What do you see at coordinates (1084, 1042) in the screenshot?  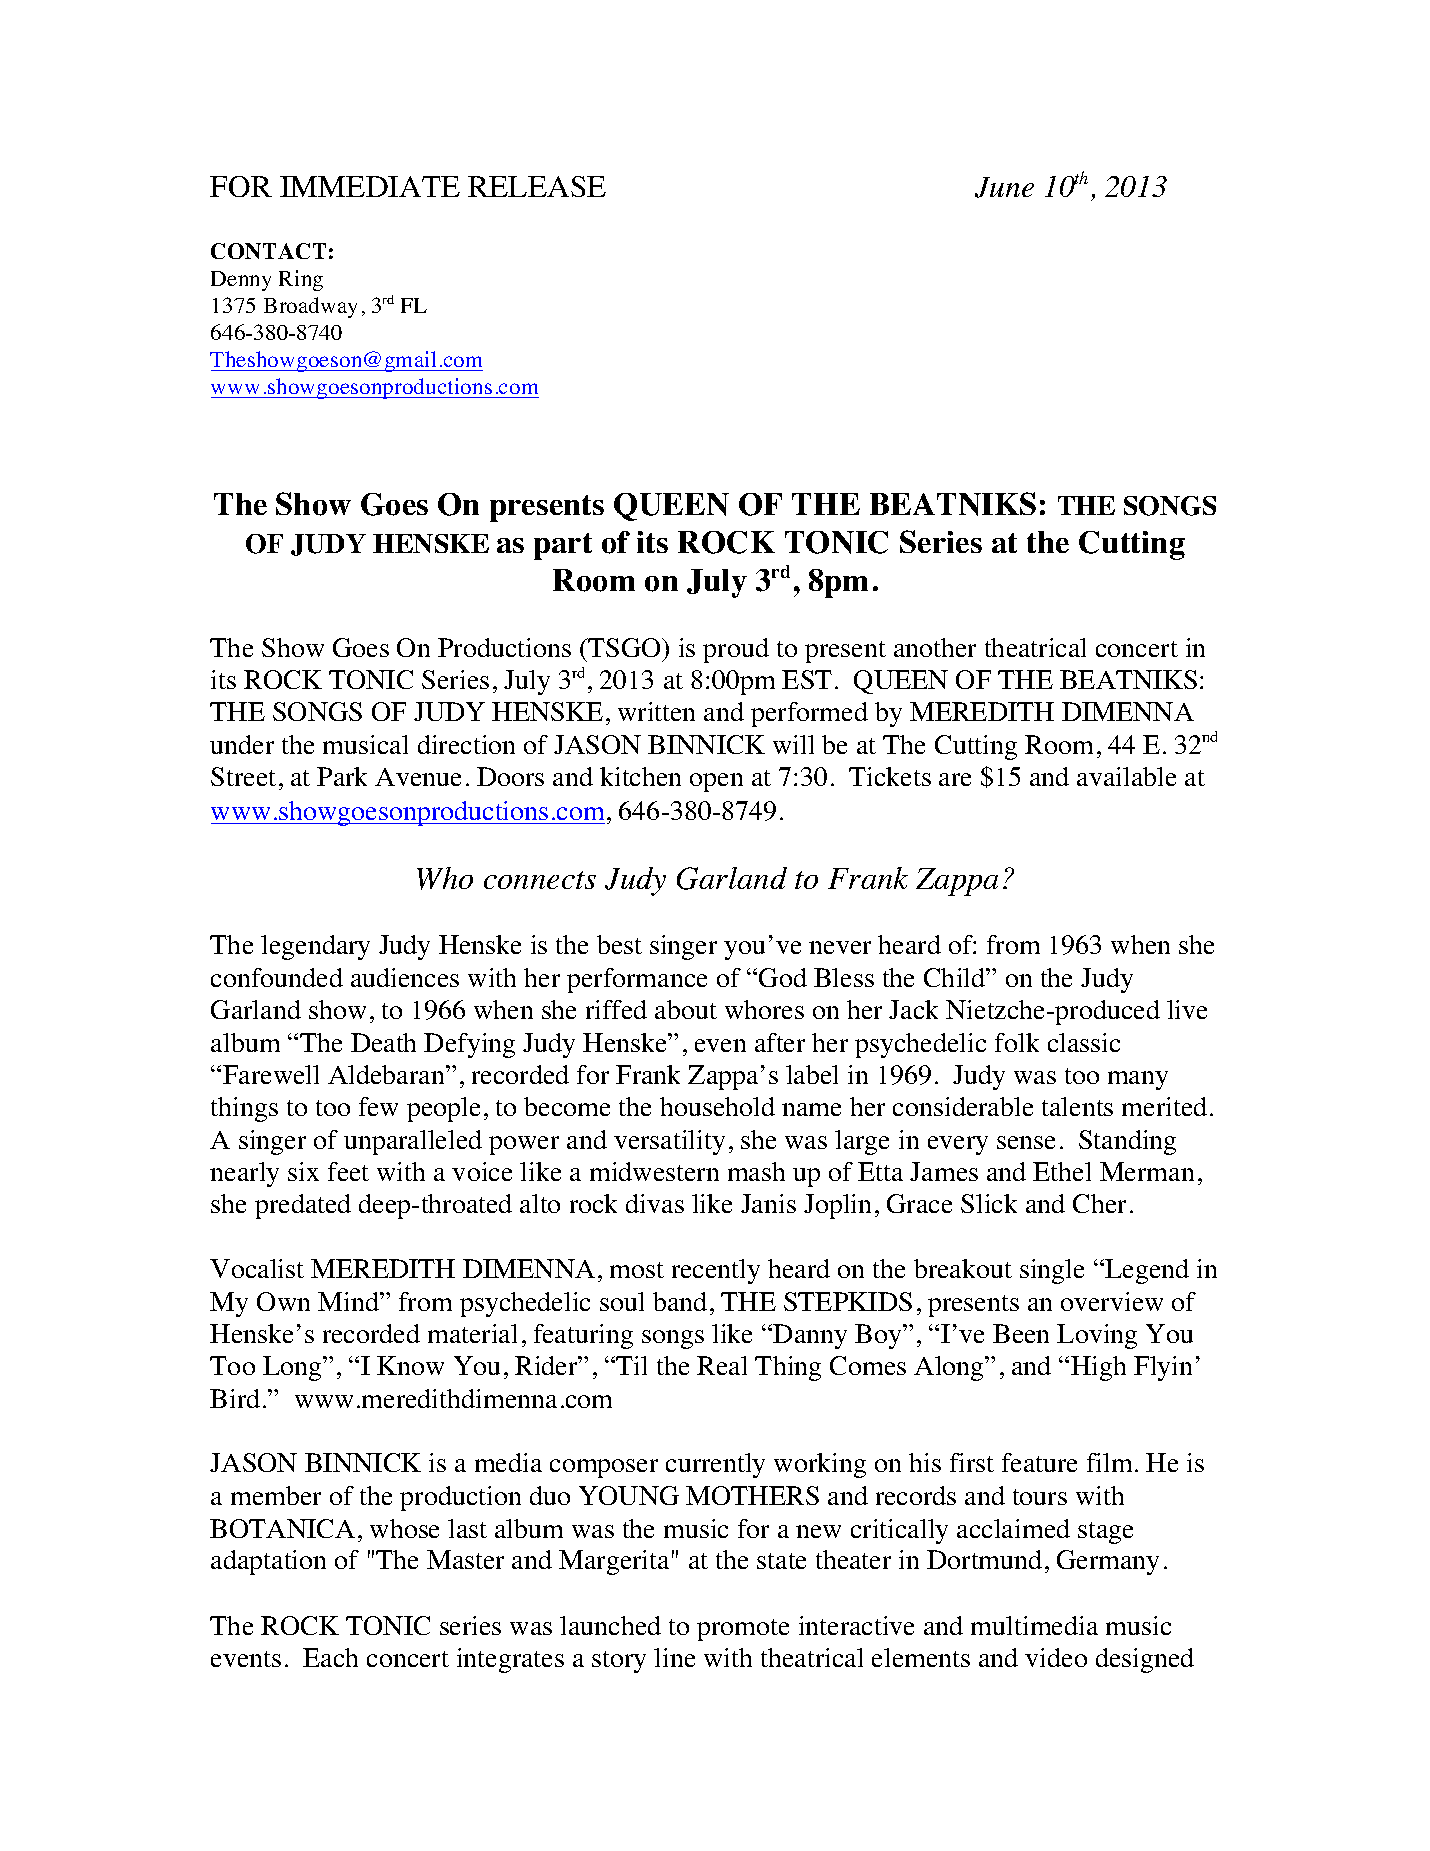 I see `classic` at bounding box center [1084, 1042].
